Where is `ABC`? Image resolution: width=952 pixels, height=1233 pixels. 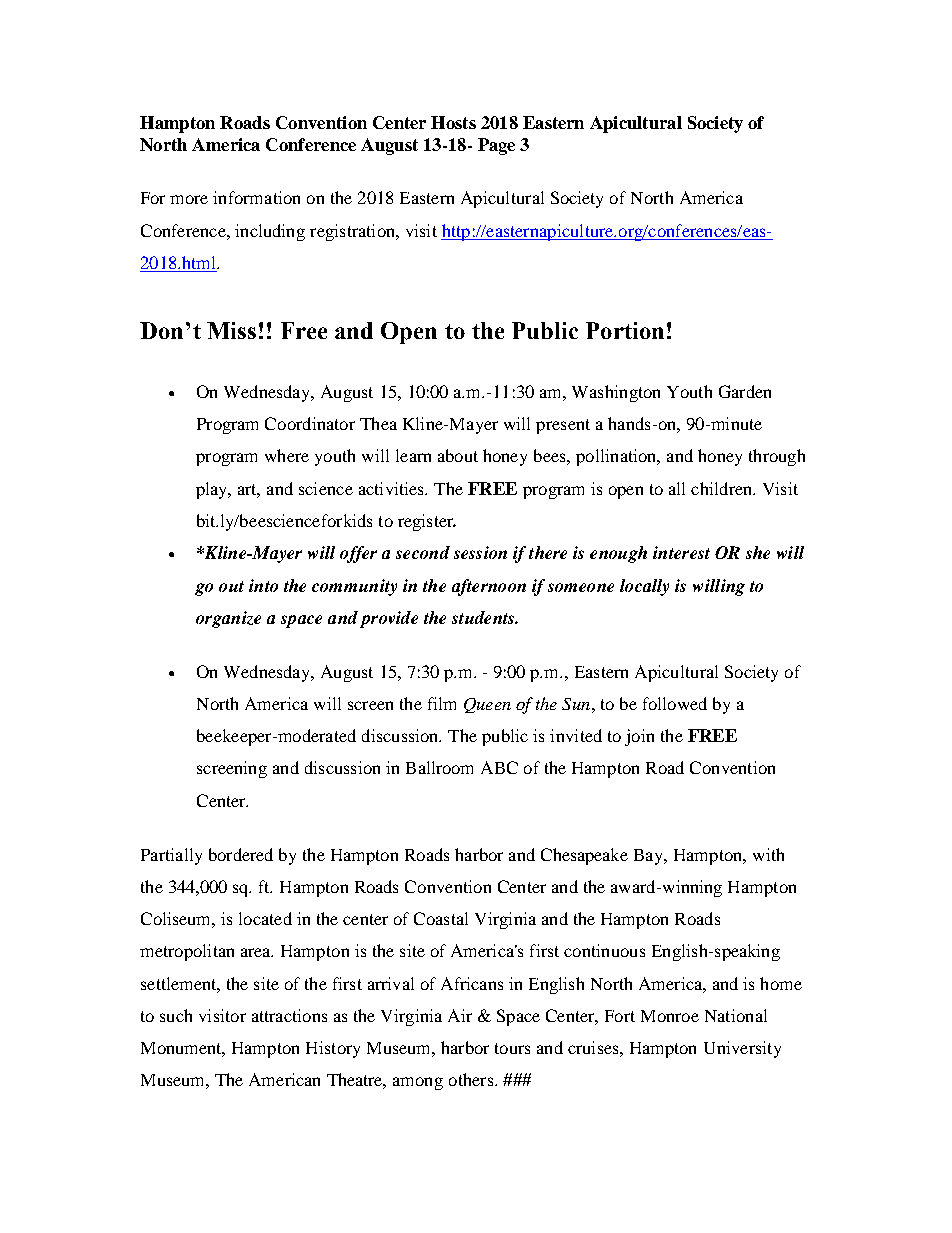
ABC is located at coordinates (499, 767).
